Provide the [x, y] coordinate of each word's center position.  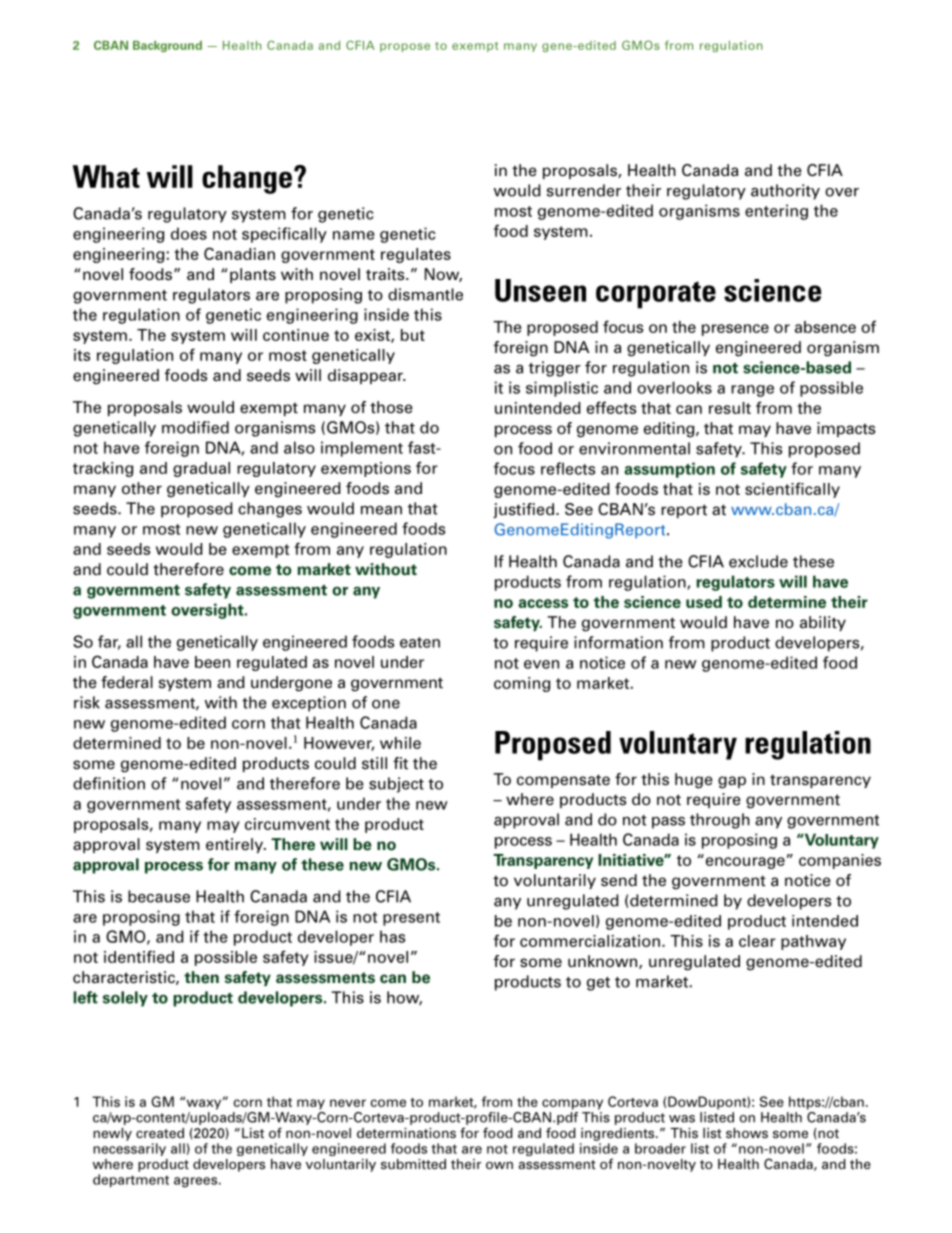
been [212, 662]
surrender [584, 190]
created [160, 1133]
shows [747, 1133]
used [704, 602]
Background [167, 46]
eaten [420, 642]
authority [785, 192]
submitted [413, 1164]
